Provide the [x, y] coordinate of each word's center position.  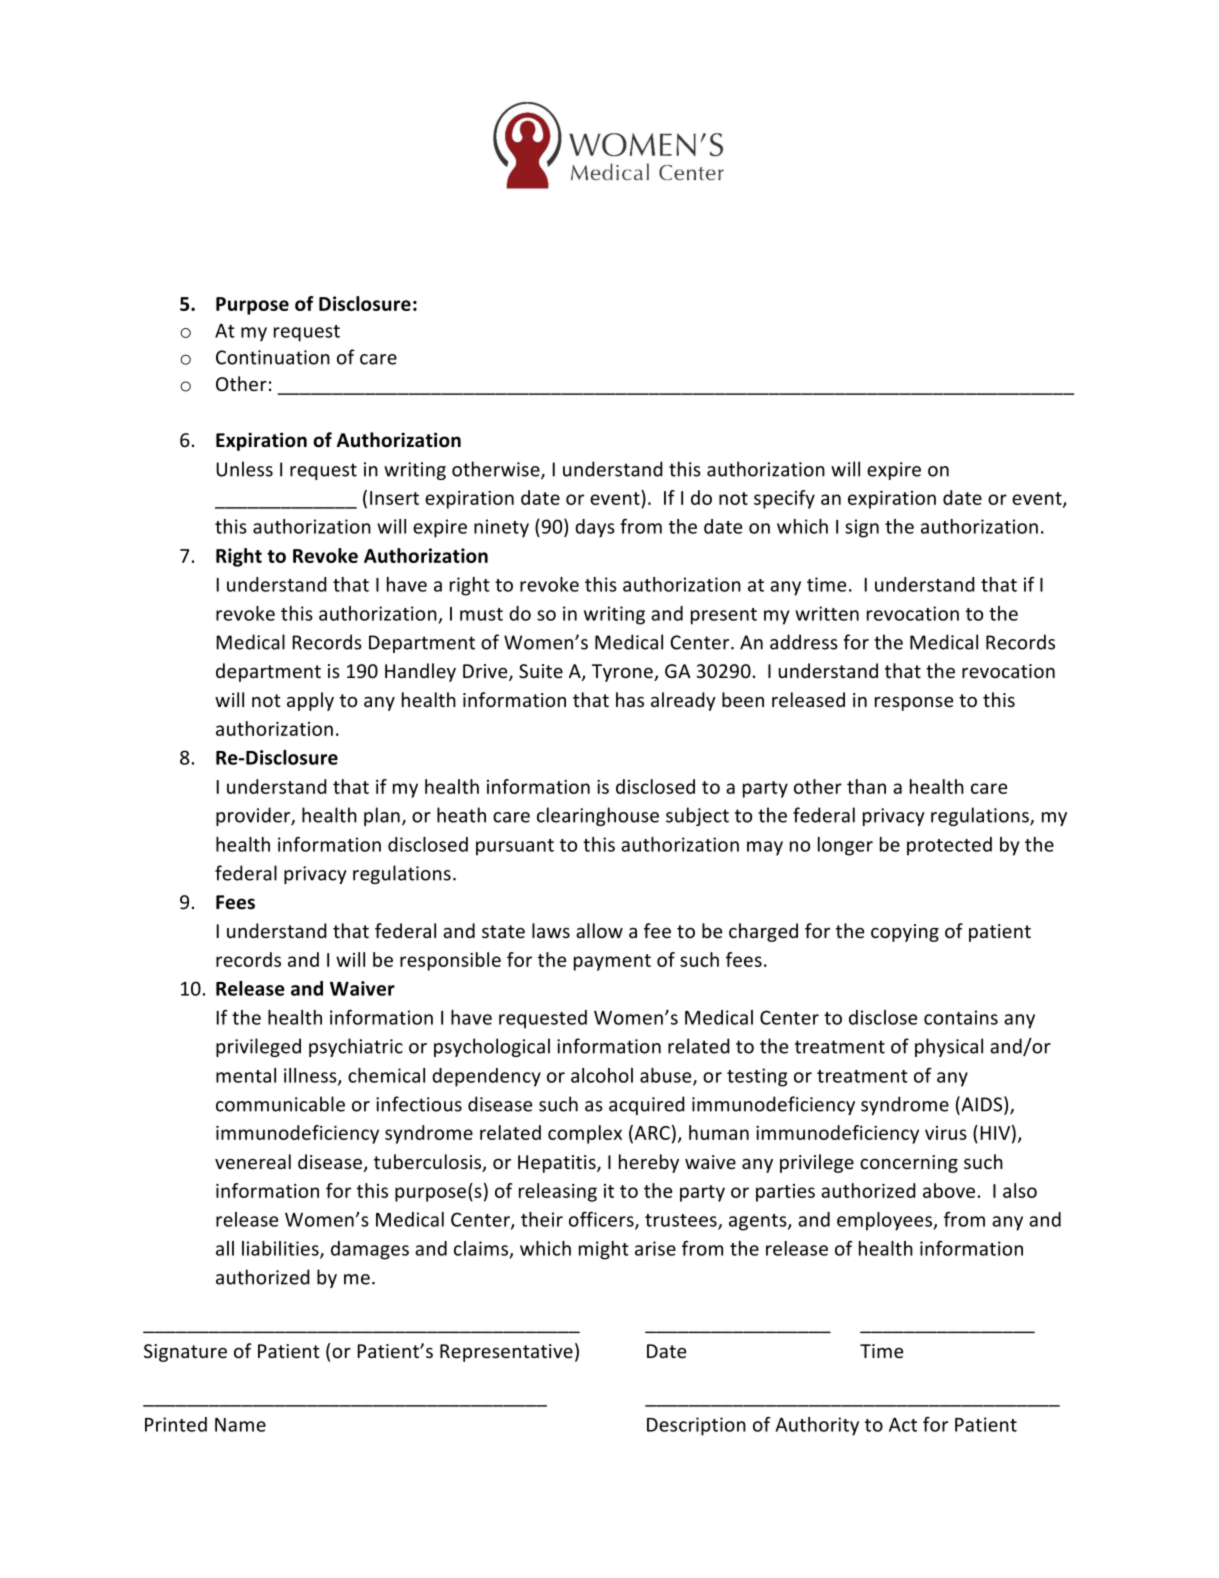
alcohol [602, 1075]
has [630, 699]
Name [240, 1425]
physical [949, 1047]
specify [784, 499]
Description [696, 1426]
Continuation [273, 357]
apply [310, 701]
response [914, 704]
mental [246, 1075]
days [595, 528]
